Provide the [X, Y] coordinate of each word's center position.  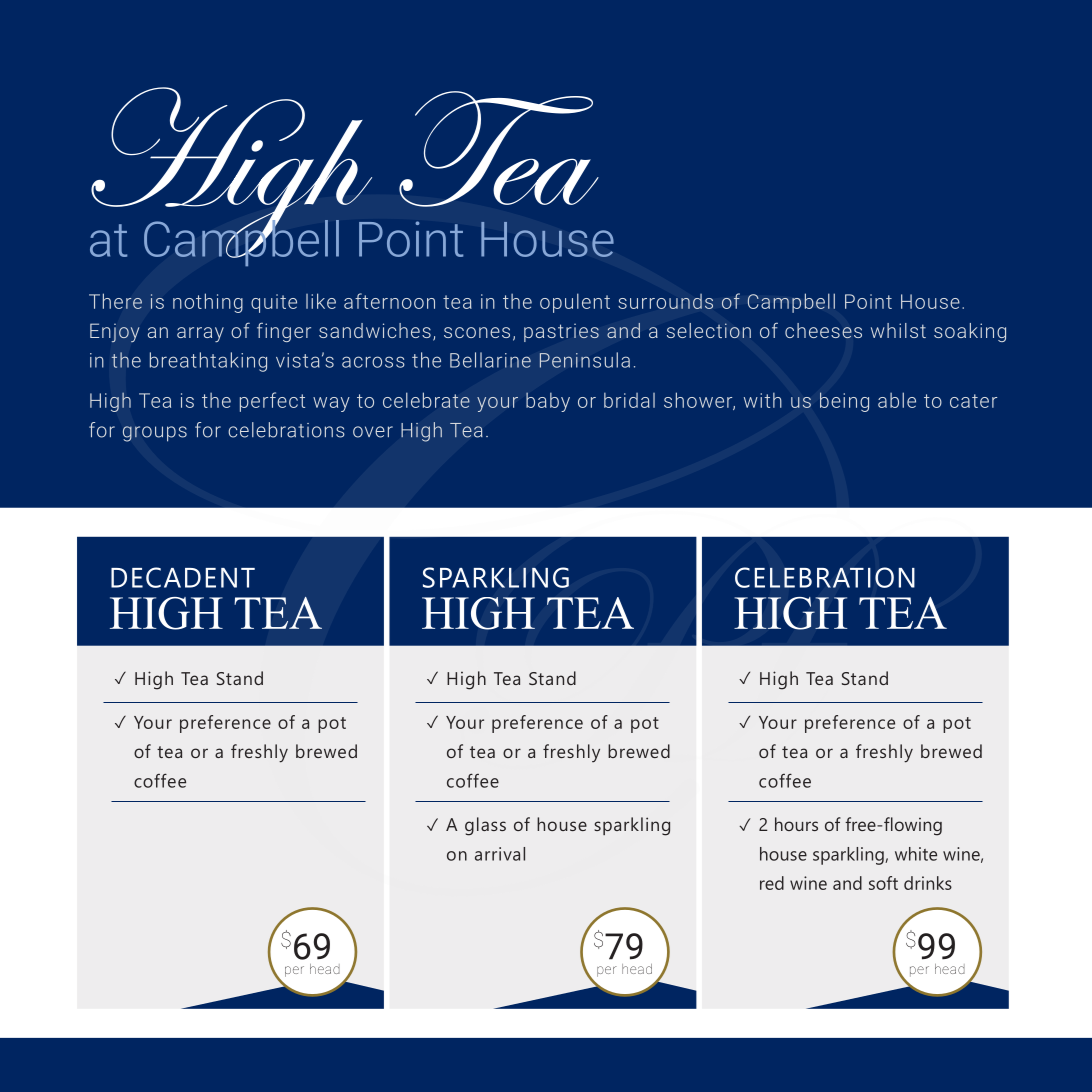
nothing [208, 303]
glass [485, 826]
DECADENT [183, 577]
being [844, 402]
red [772, 883]
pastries [561, 332]
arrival [500, 854]
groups [155, 434]
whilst [898, 330]
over [373, 432]
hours [796, 824]
